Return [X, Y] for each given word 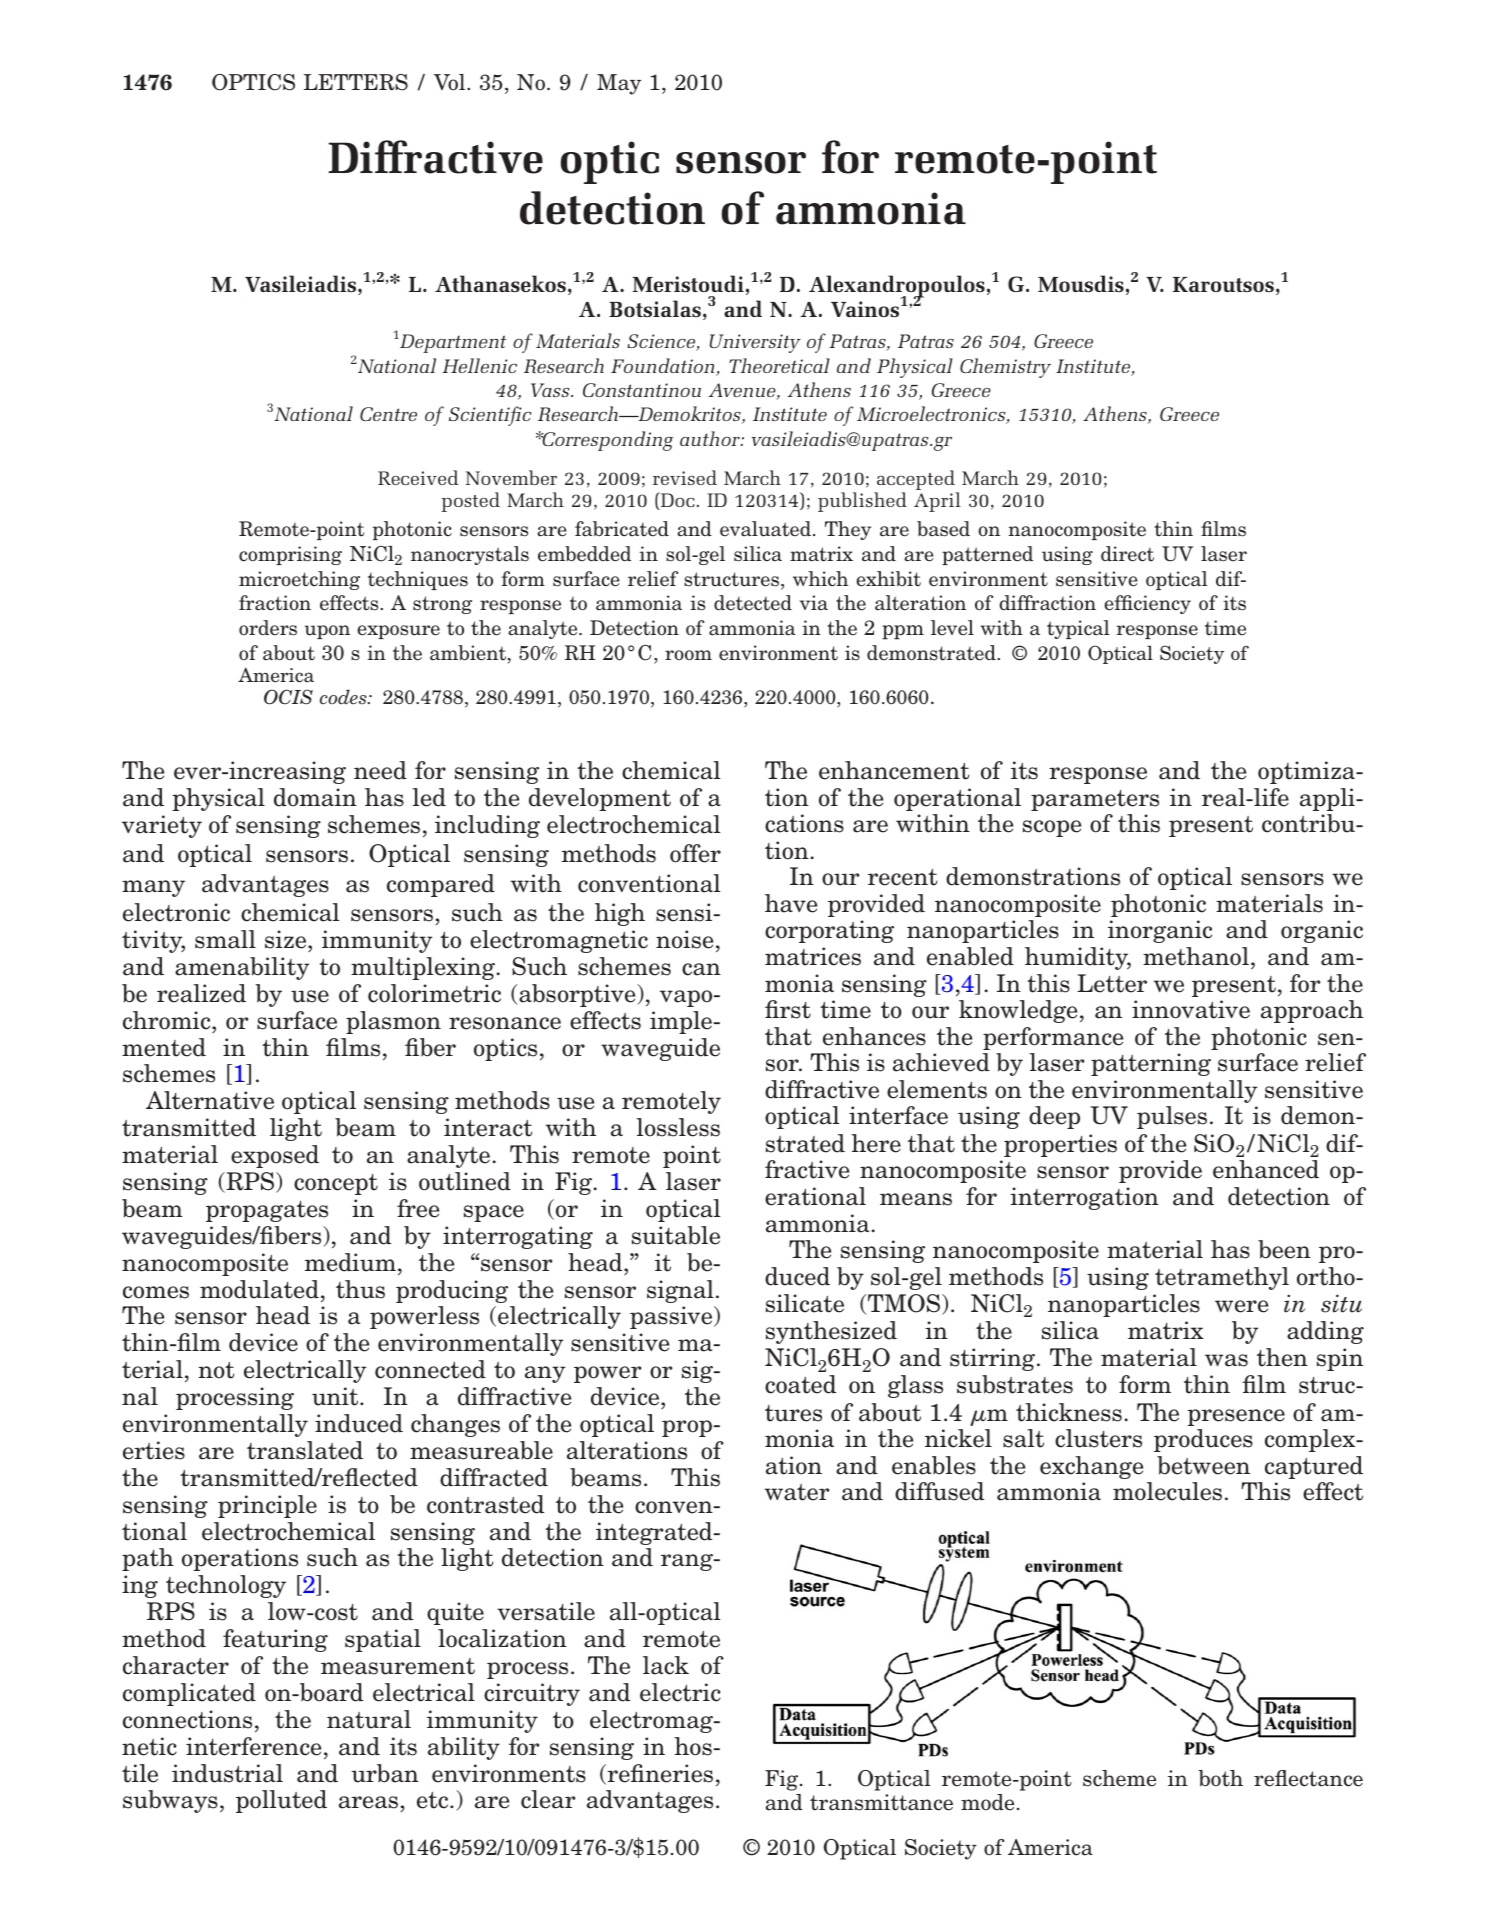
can [701, 969]
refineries [659, 1774]
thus [360, 1289]
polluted [281, 1801]
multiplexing [423, 968]
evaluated [765, 529]
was [1226, 1360]
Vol [451, 82]
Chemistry [1005, 368]
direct [1127, 554]
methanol [1196, 956]
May [619, 84]
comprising [290, 555]
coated [800, 1384]
